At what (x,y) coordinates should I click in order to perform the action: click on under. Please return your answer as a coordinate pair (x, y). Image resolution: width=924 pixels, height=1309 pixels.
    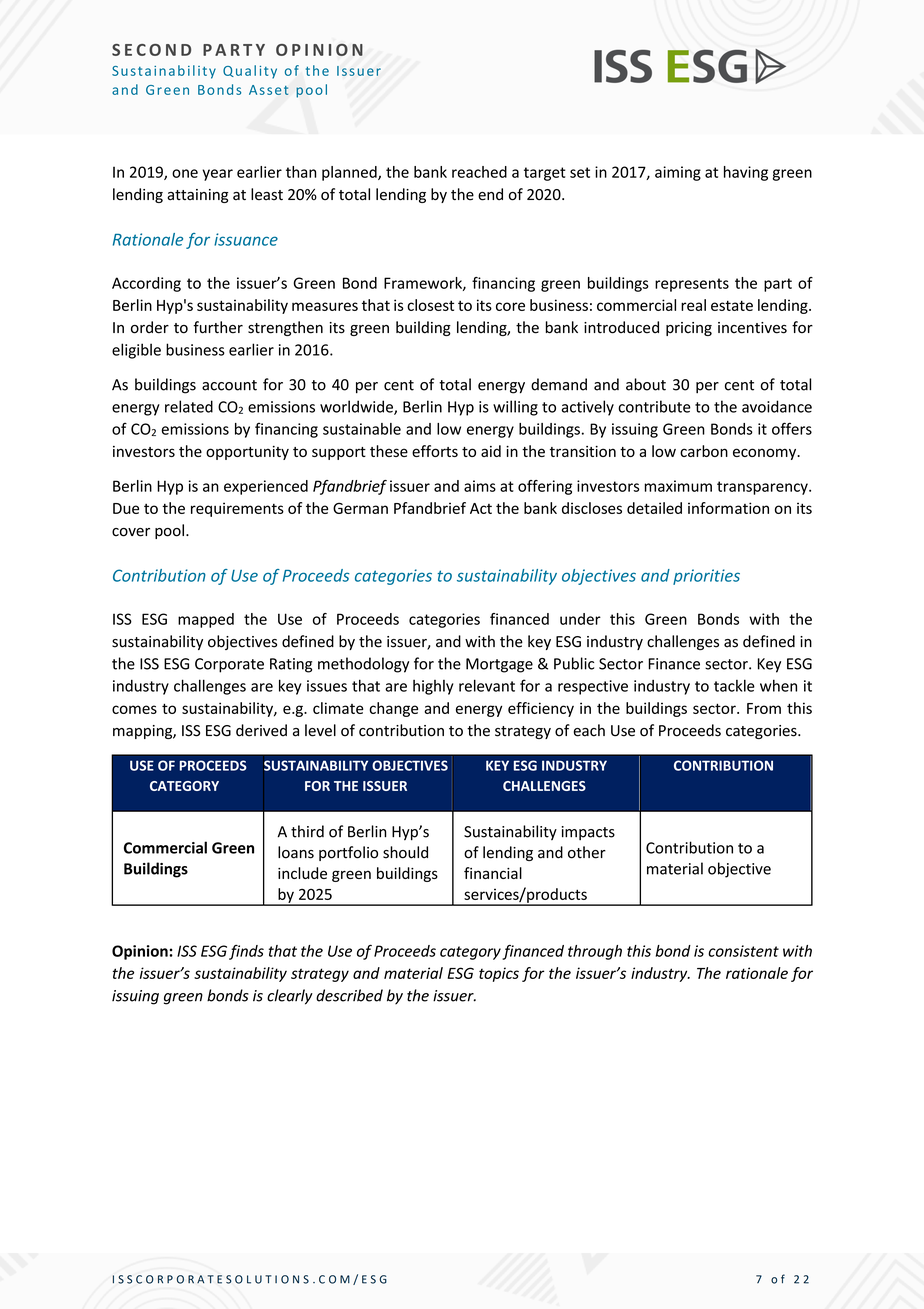
    Looking at the image, I should click on (580, 619).
